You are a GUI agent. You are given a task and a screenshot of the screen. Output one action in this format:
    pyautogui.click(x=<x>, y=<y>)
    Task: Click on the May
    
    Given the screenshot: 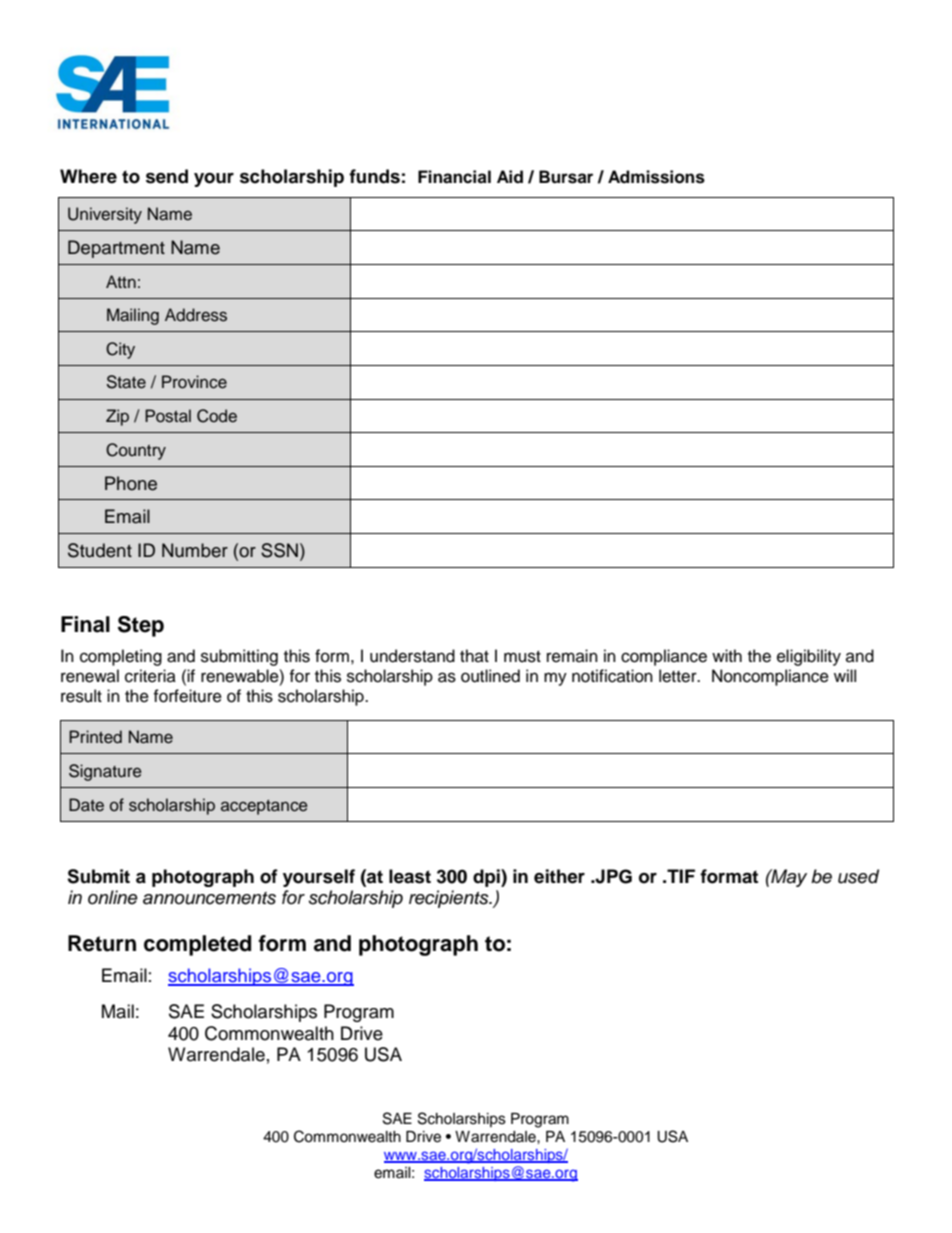 What is the action you would take?
    pyautogui.click(x=788, y=878)
